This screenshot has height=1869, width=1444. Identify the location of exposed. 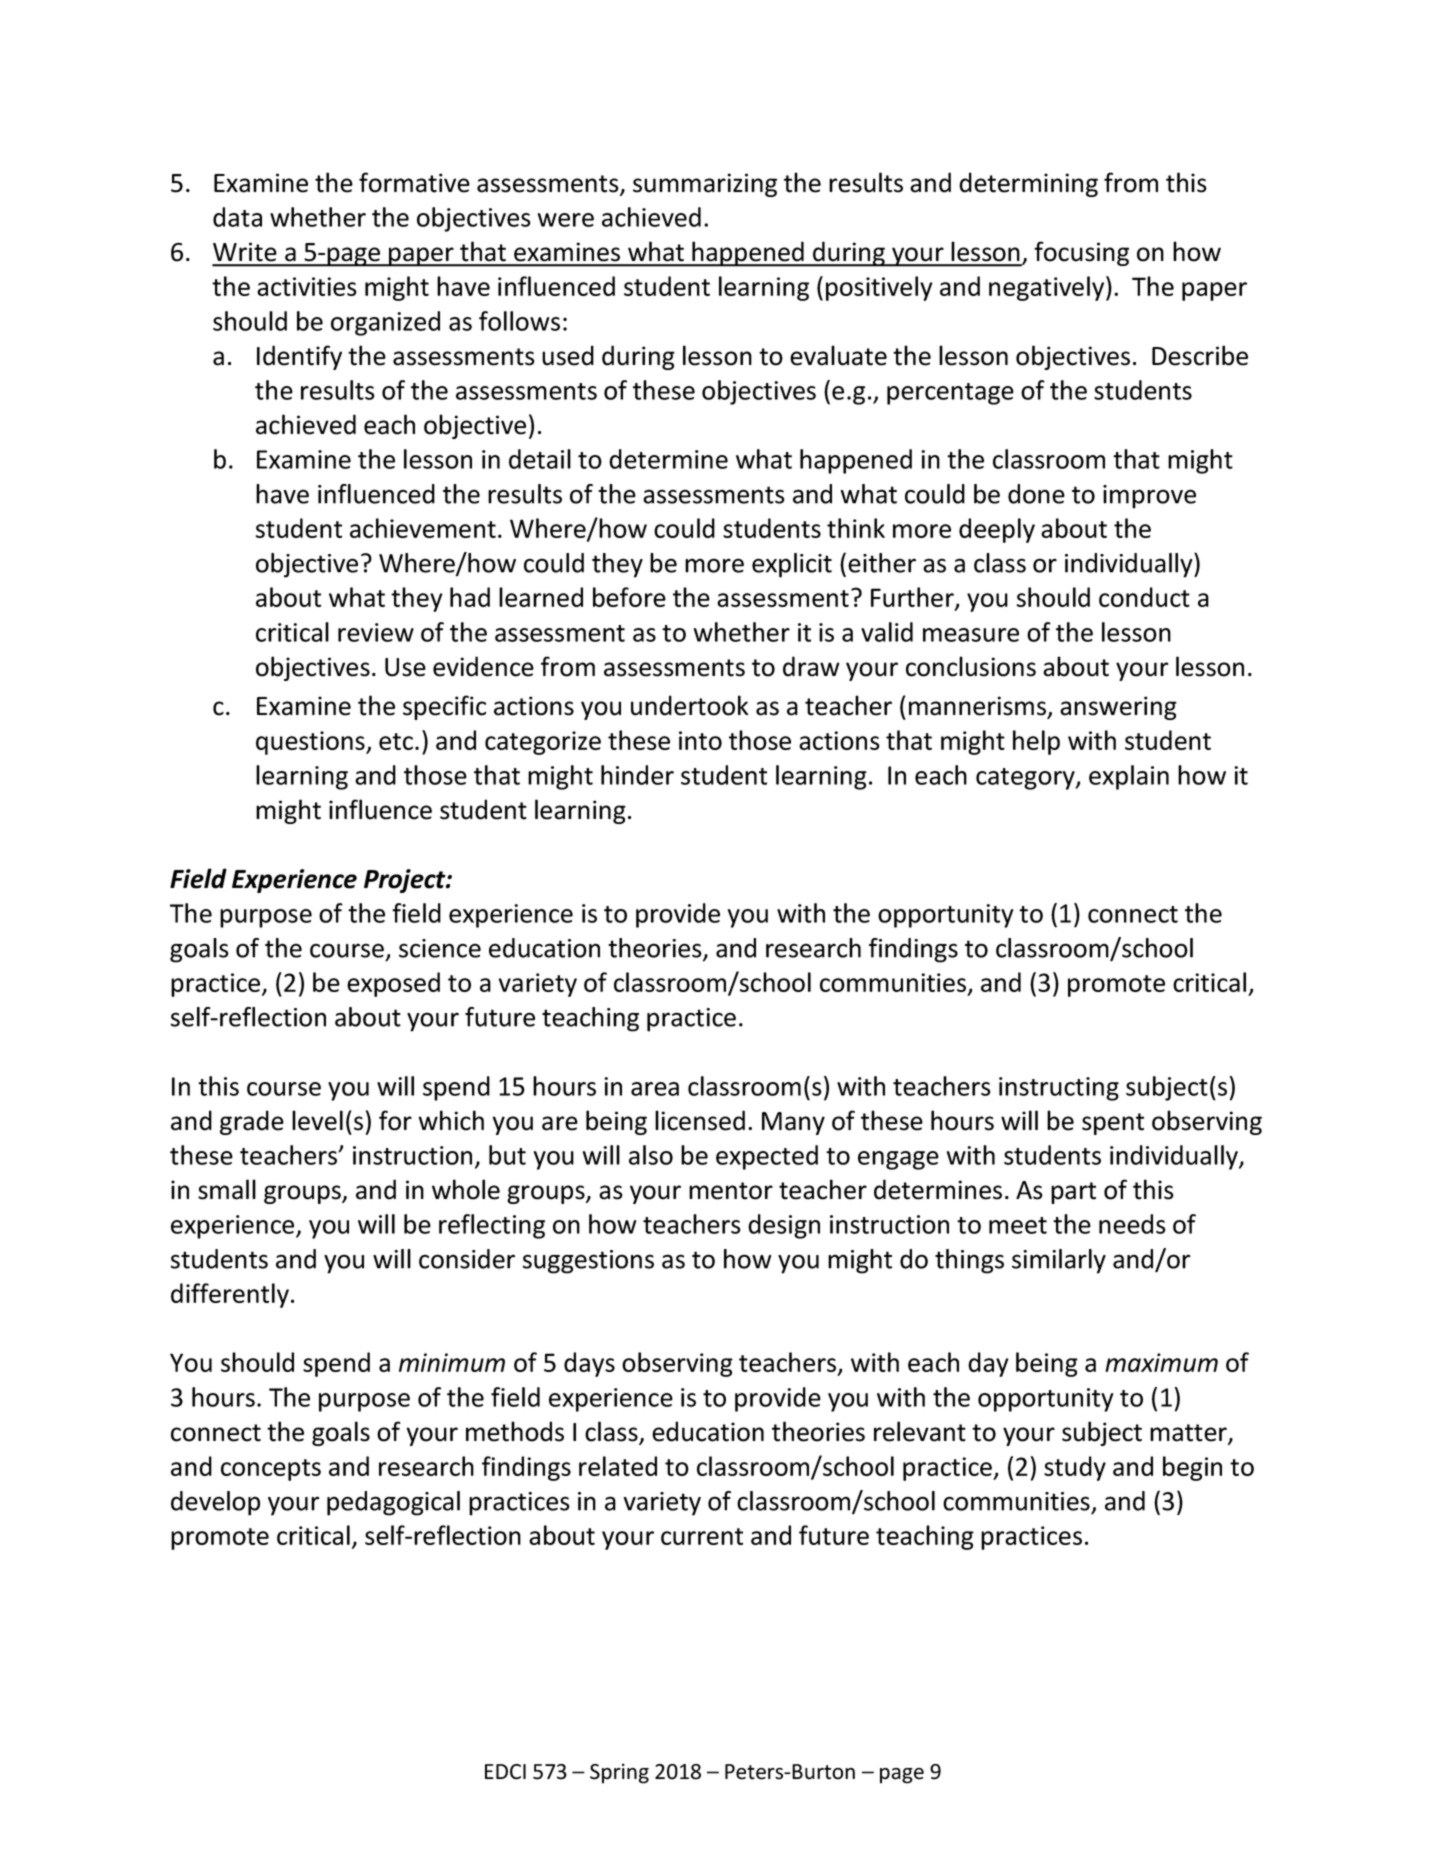
(393, 984).
